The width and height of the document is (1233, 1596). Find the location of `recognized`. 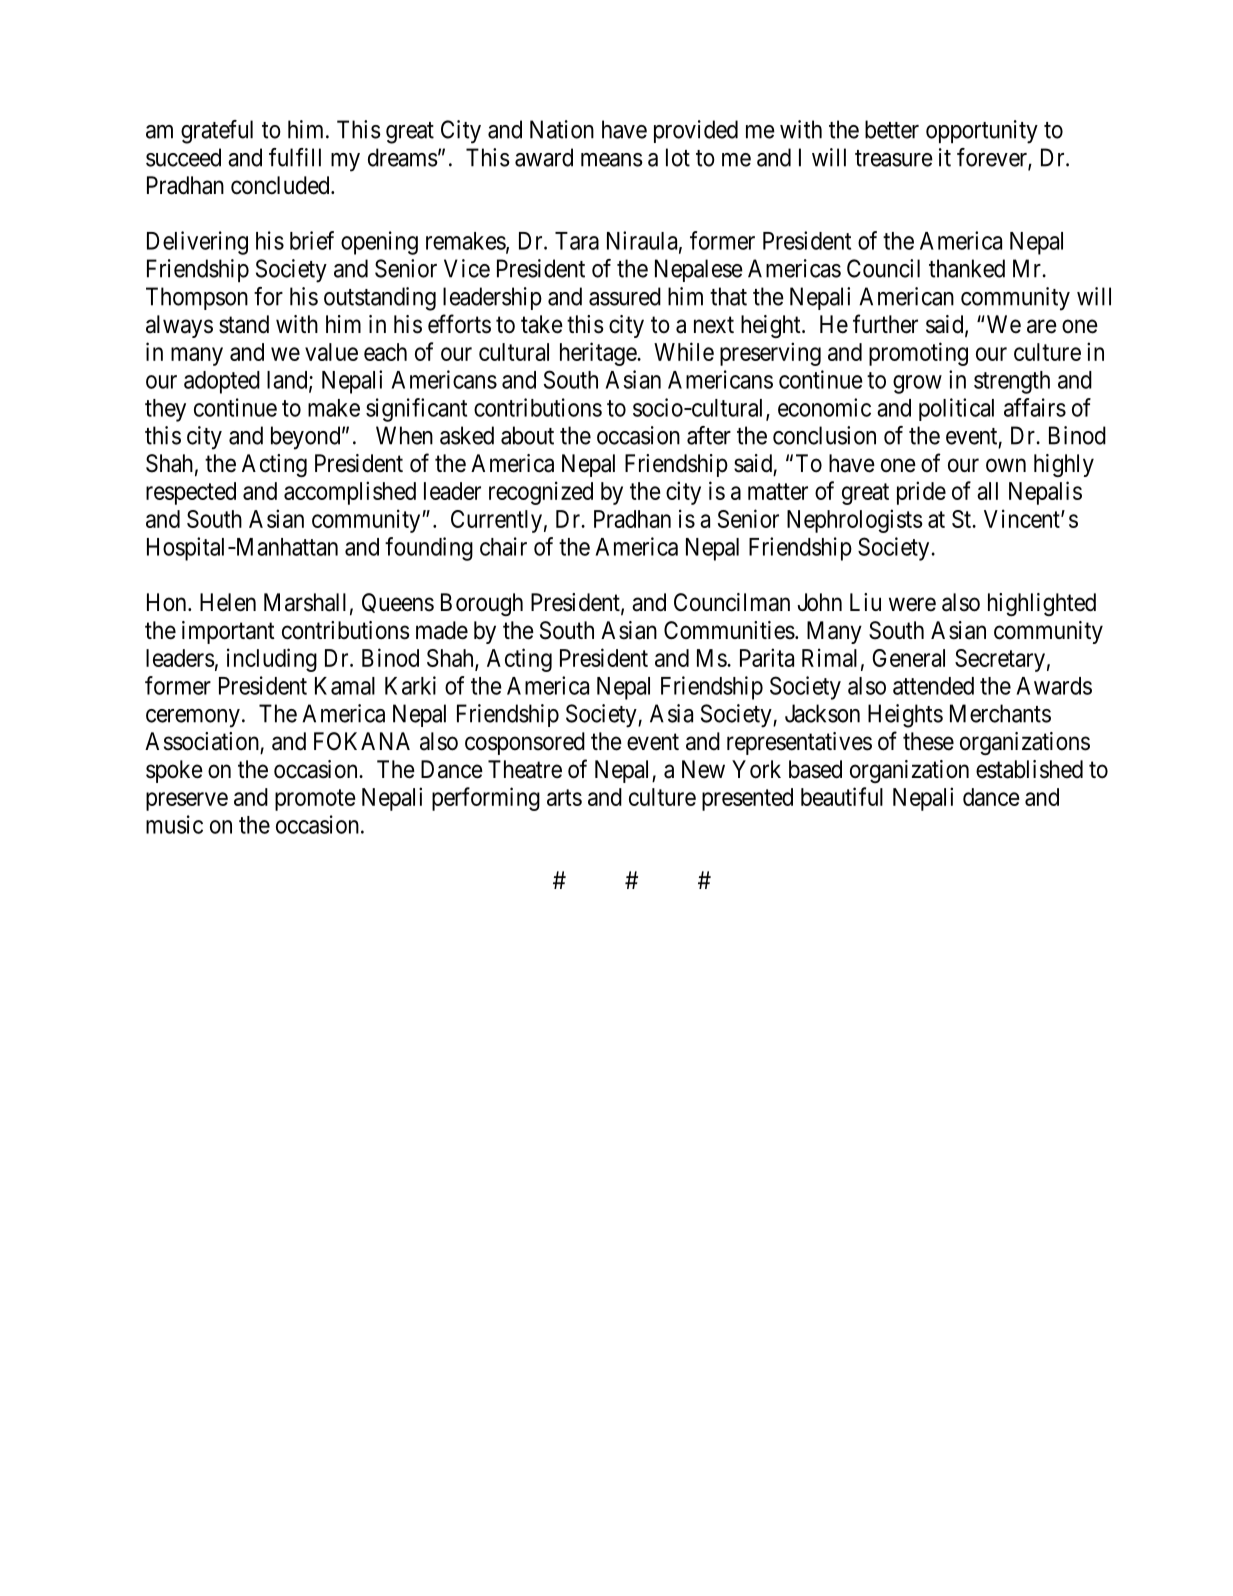

recognized is located at coordinates (541, 493).
